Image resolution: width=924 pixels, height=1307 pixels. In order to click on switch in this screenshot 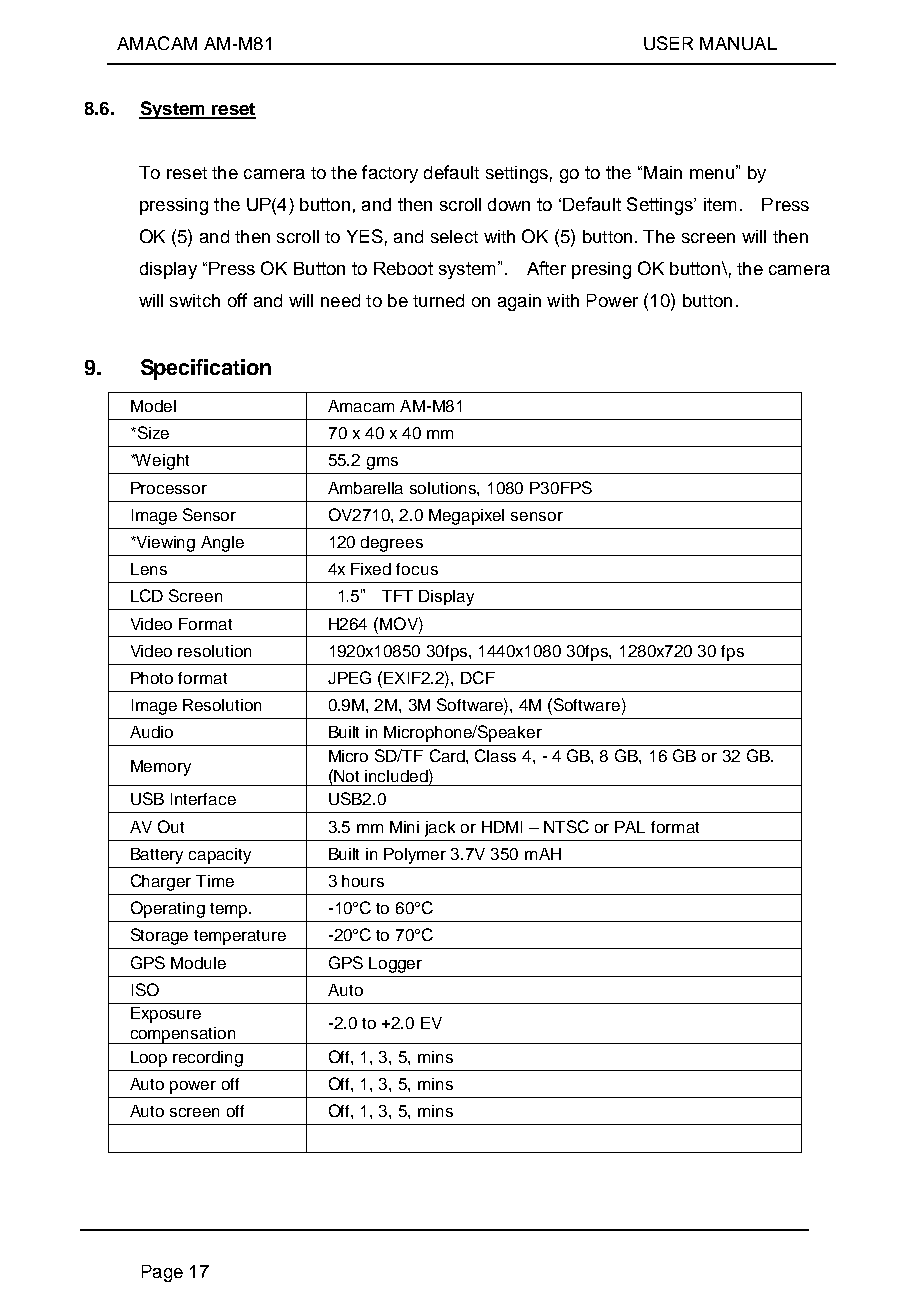, I will do `click(195, 300)`.
